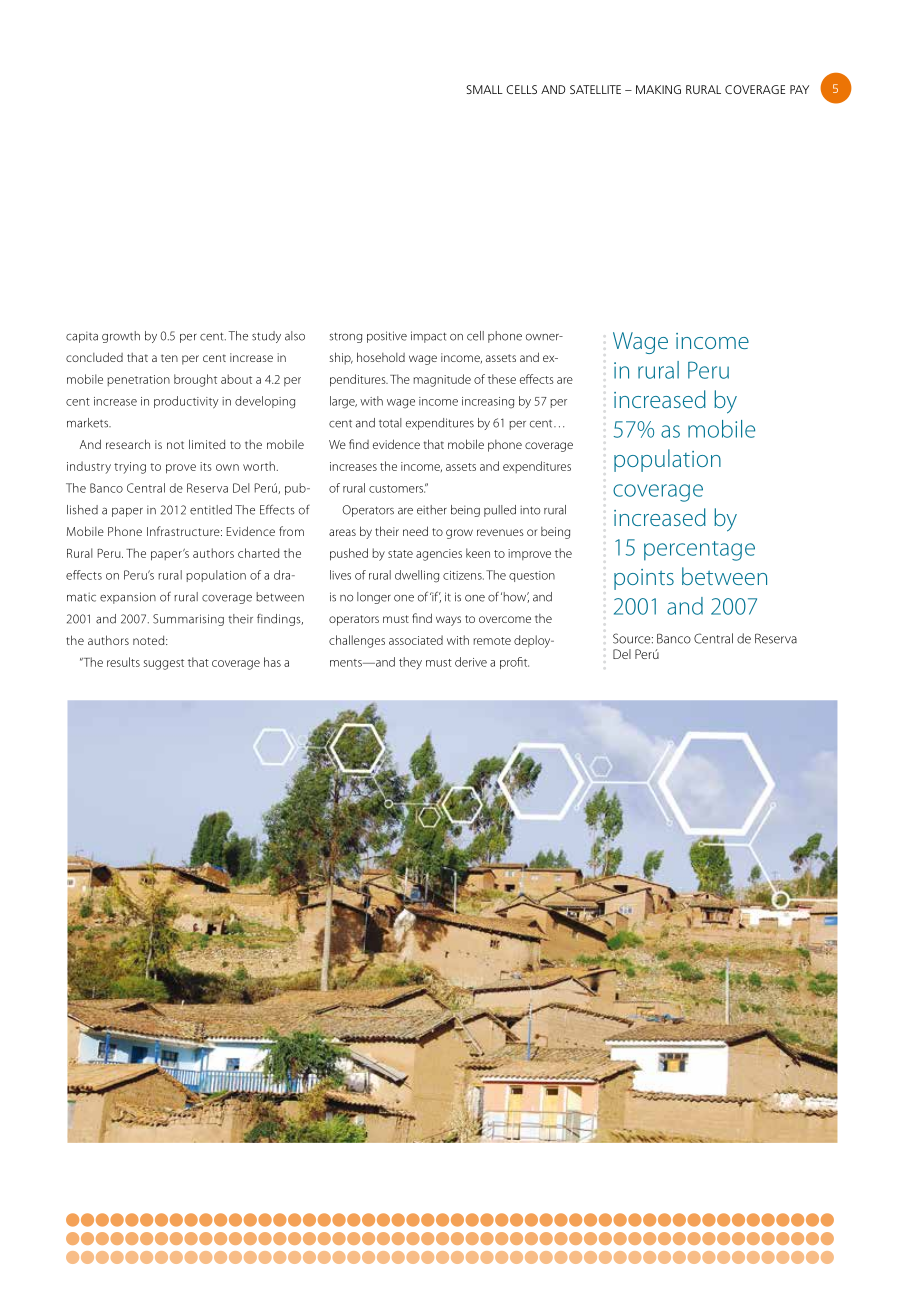  I want to click on SATELLITE, so click(595, 89).
